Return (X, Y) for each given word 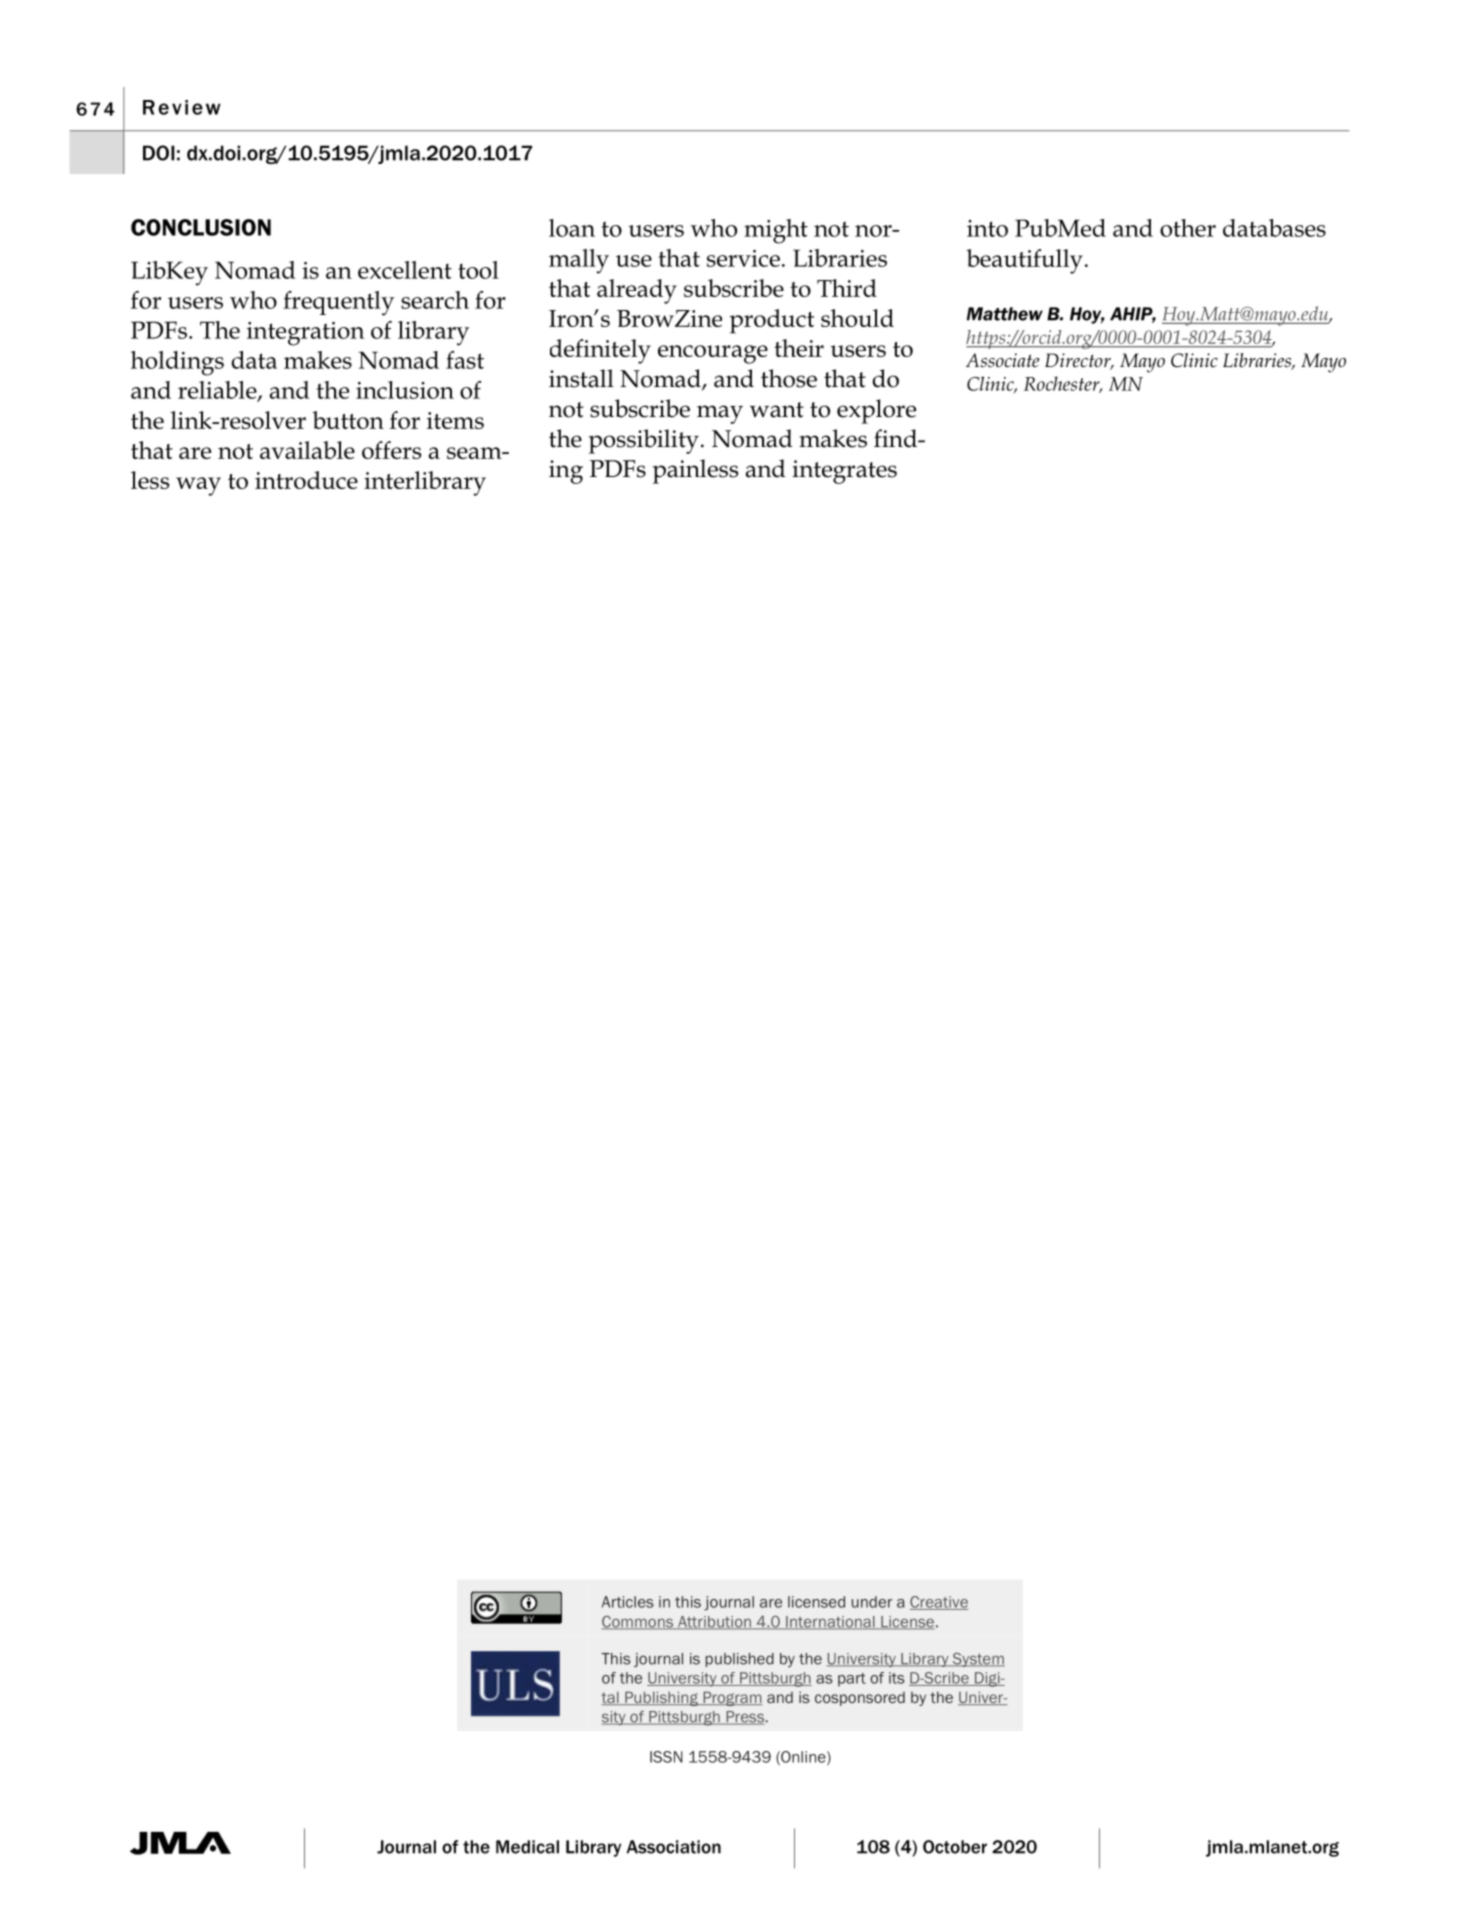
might (776, 231)
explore (876, 411)
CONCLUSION (201, 227)
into (987, 228)
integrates (844, 472)
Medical (527, 1847)
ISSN (666, 1757)
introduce (306, 480)
